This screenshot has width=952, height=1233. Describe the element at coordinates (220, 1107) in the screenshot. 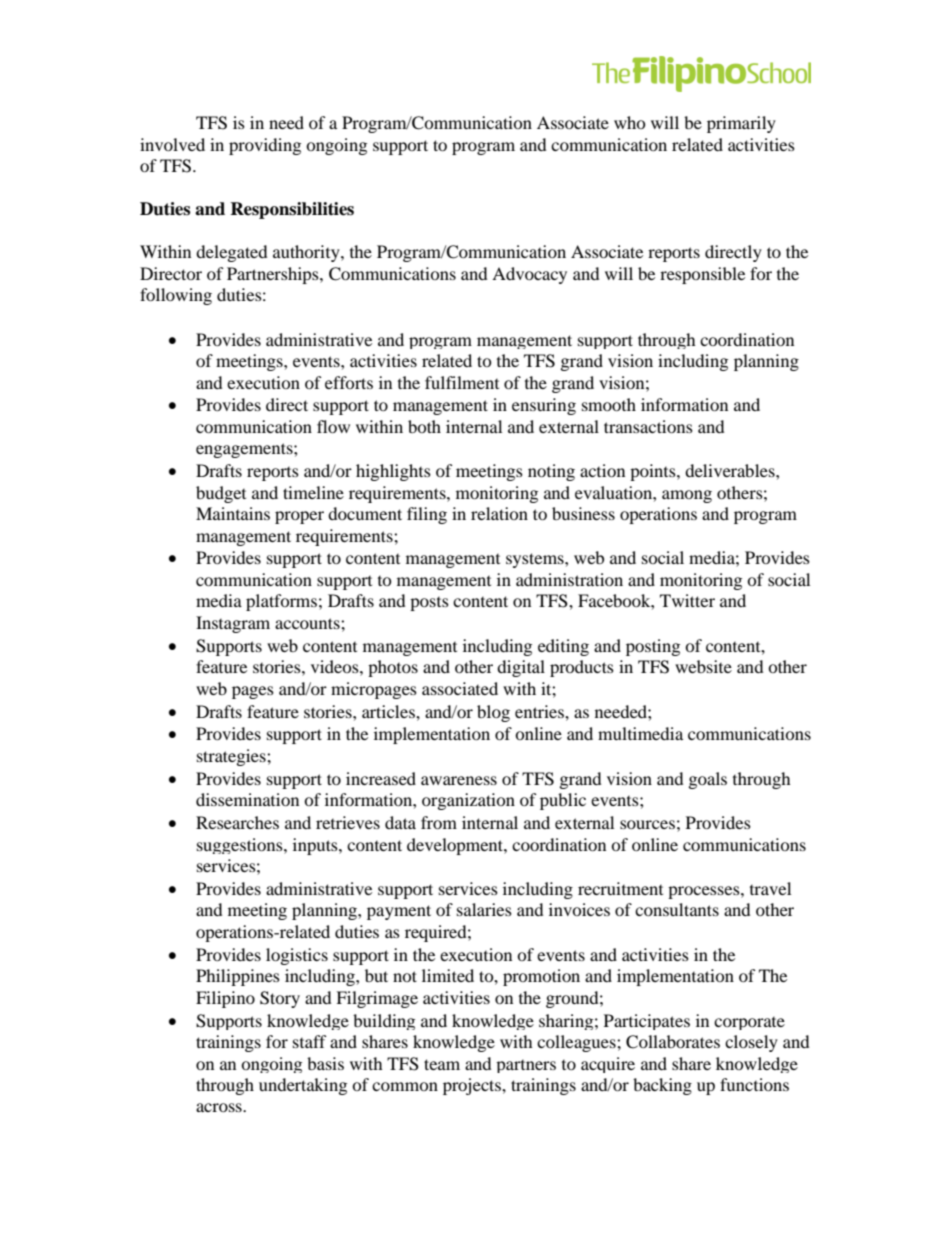

I see `across` at that location.
